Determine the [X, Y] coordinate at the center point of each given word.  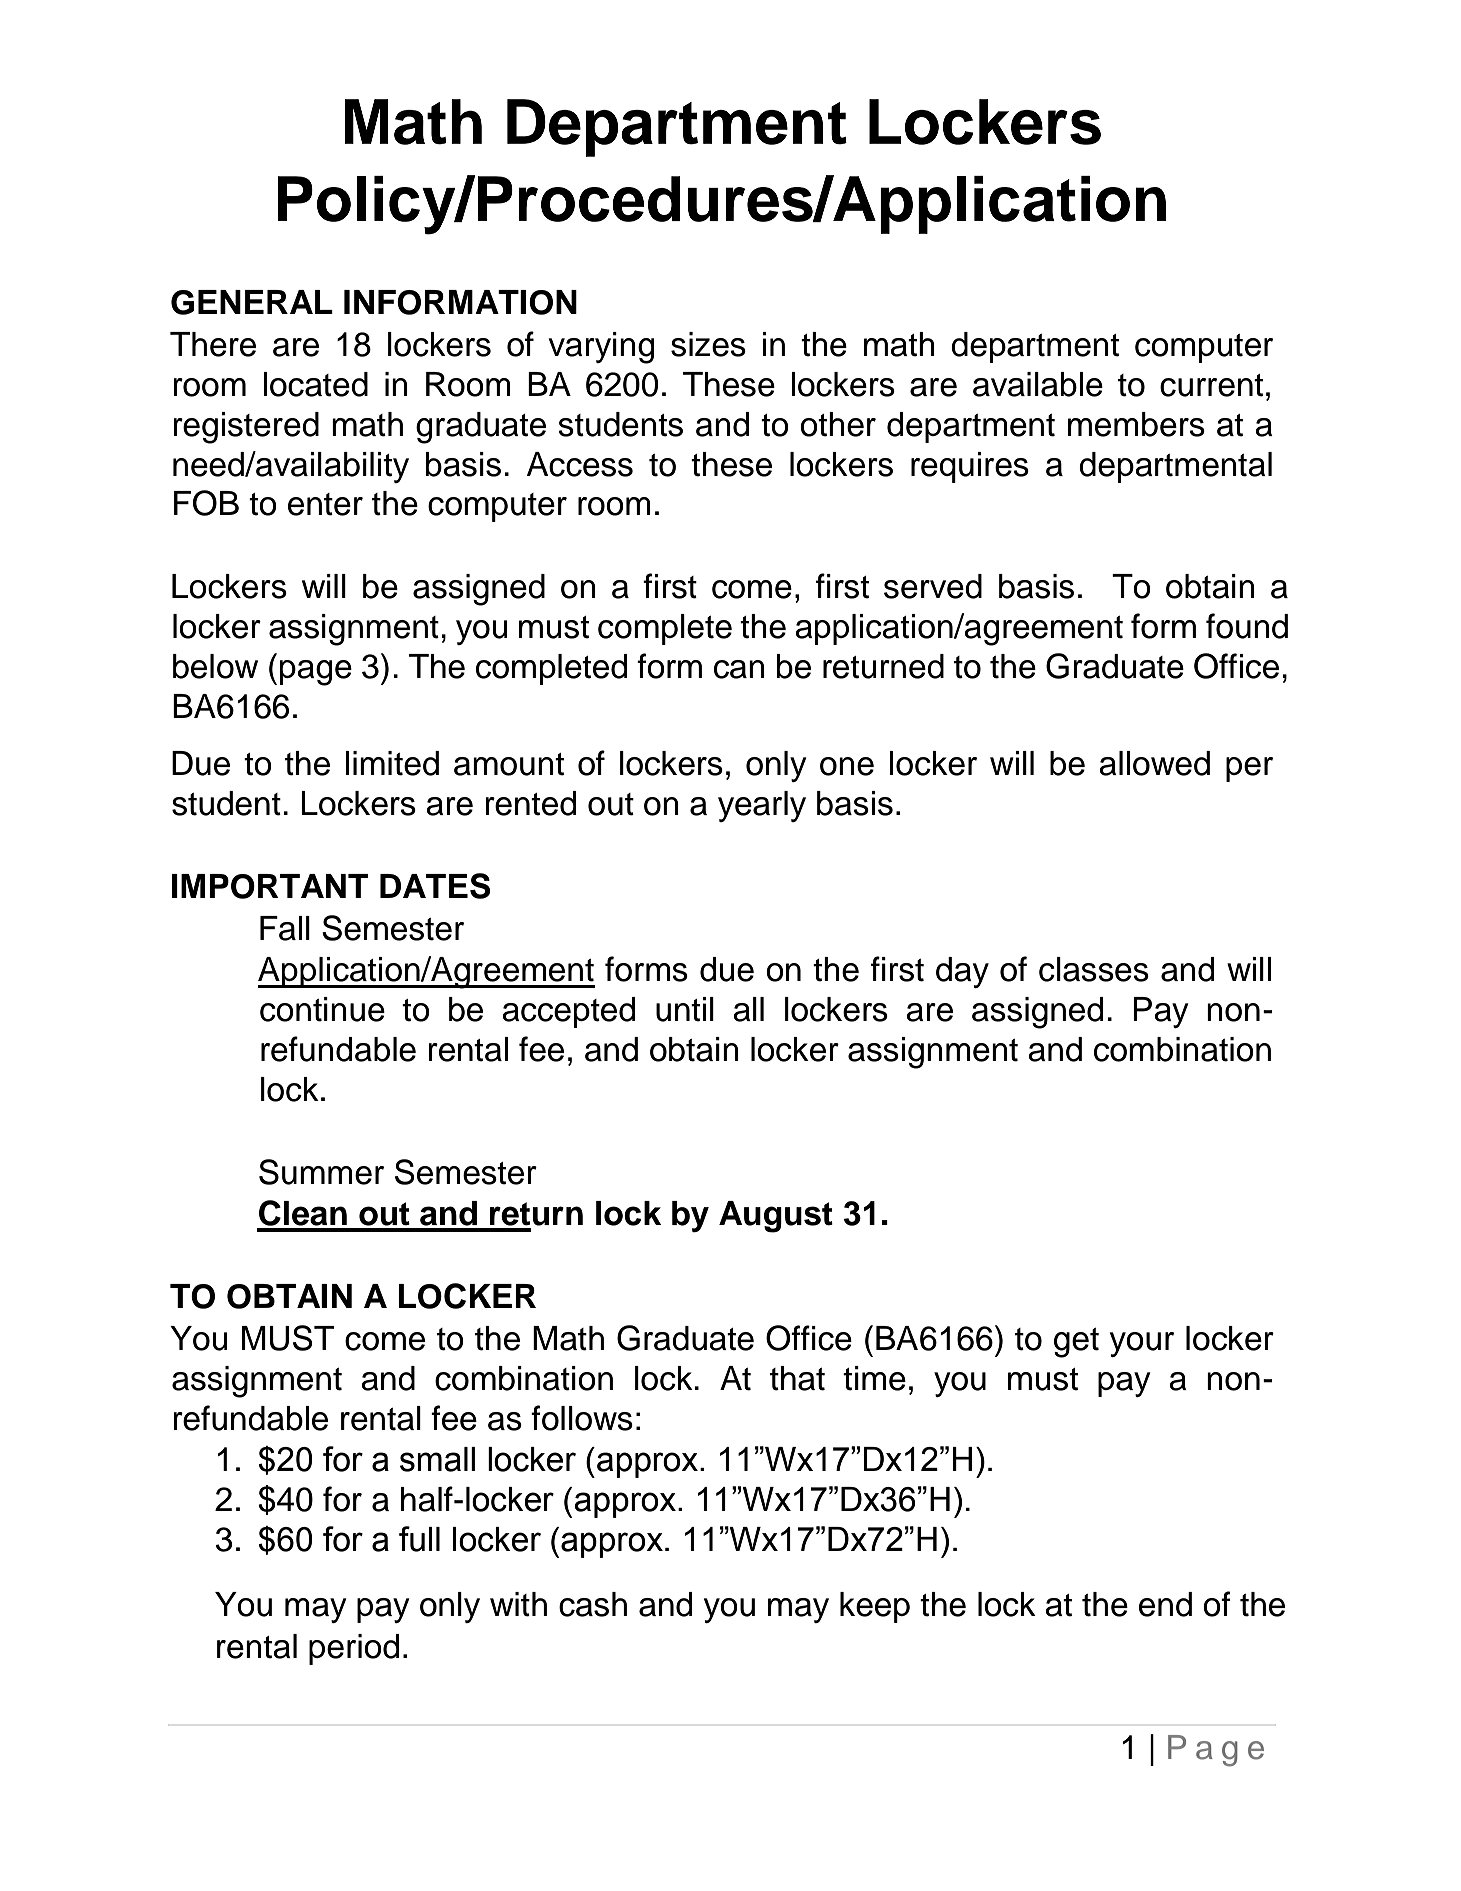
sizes [708, 344]
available [1038, 384]
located [315, 384]
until [685, 1009]
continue [322, 1009]
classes [1094, 969]
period [354, 1649]
